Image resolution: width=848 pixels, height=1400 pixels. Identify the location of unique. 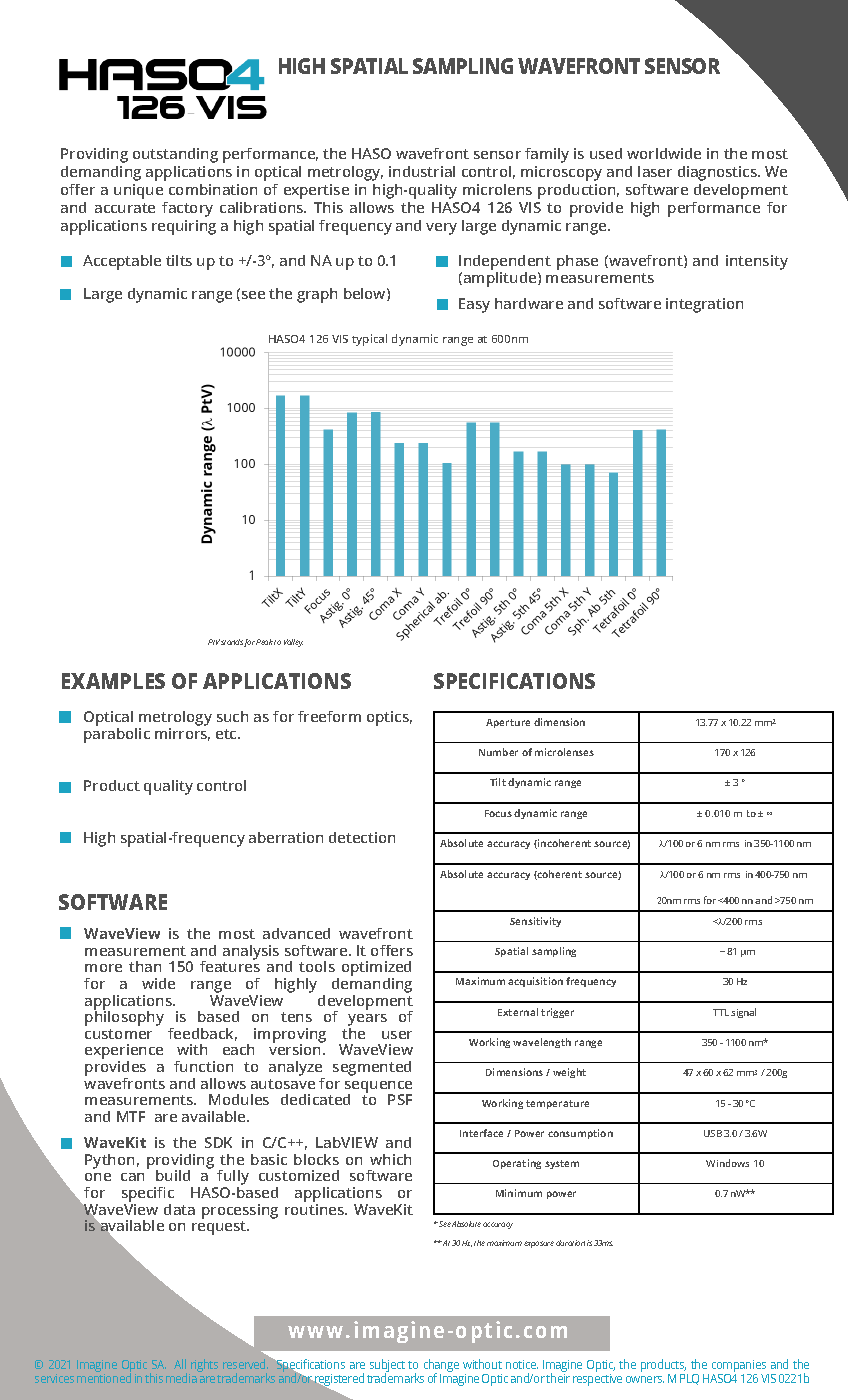
(138, 191).
